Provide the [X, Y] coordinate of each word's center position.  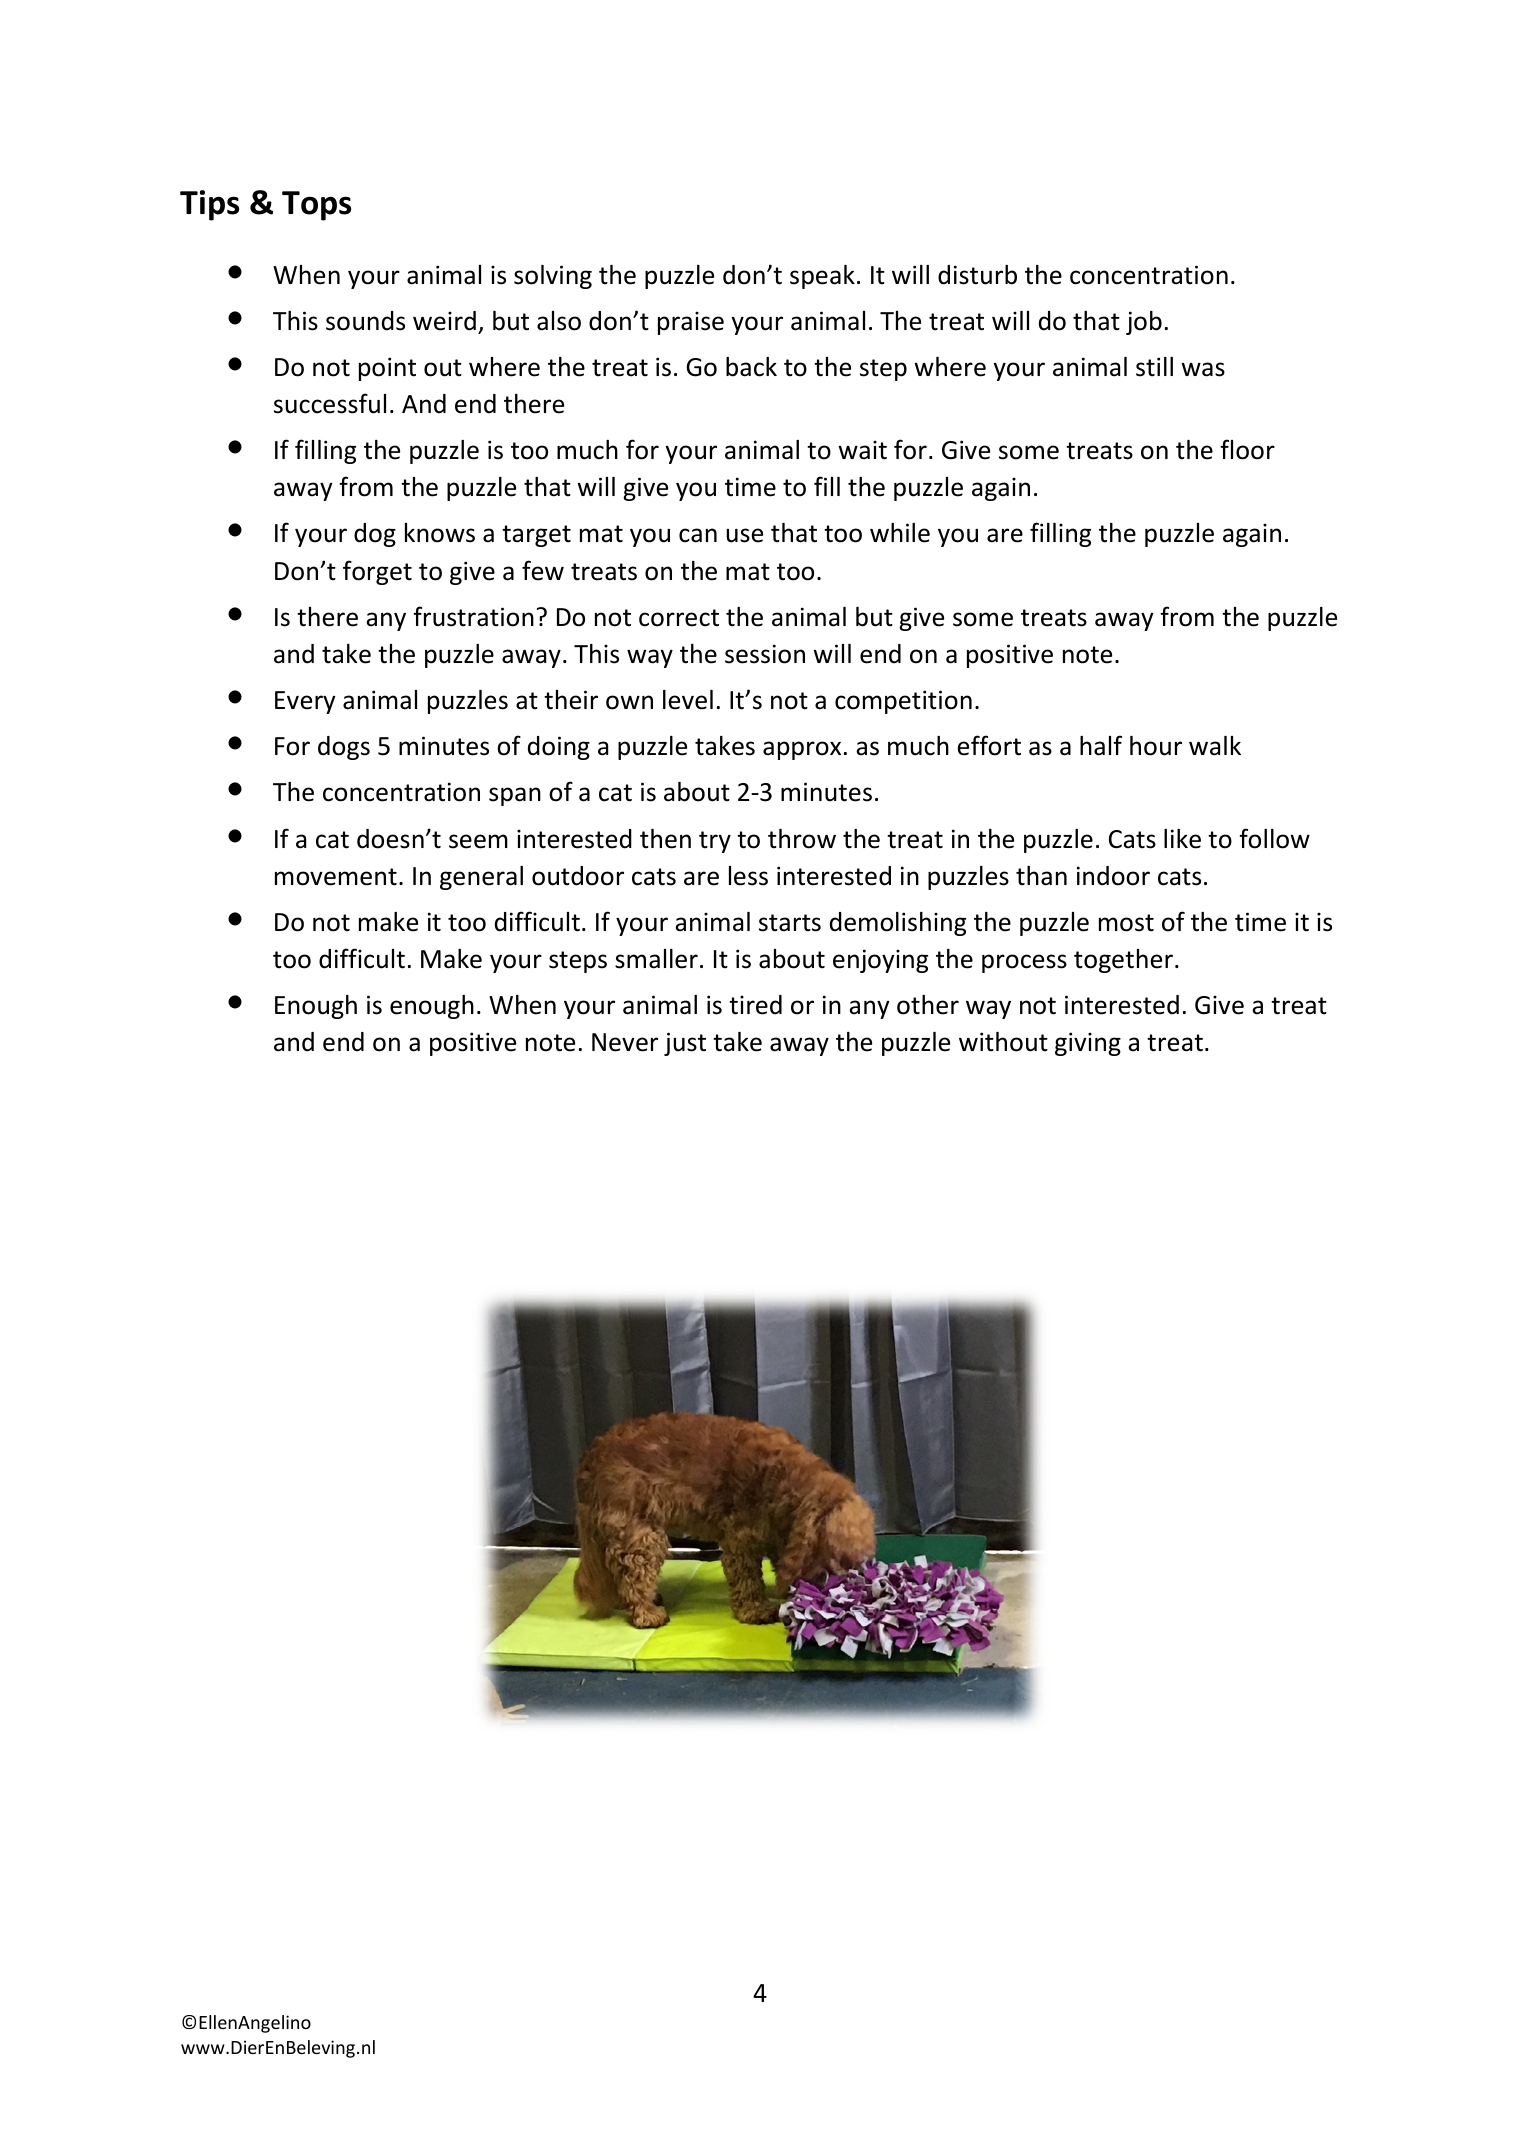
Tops [316, 206]
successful [330, 403]
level [688, 700]
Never [625, 1042]
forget [377, 572]
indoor [1113, 876]
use [744, 535]
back [751, 367]
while [900, 533]
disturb [977, 275]
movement [336, 877]
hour [1156, 746]
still [1154, 367]
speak [822, 277]
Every [305, 702]
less [748, 876]
